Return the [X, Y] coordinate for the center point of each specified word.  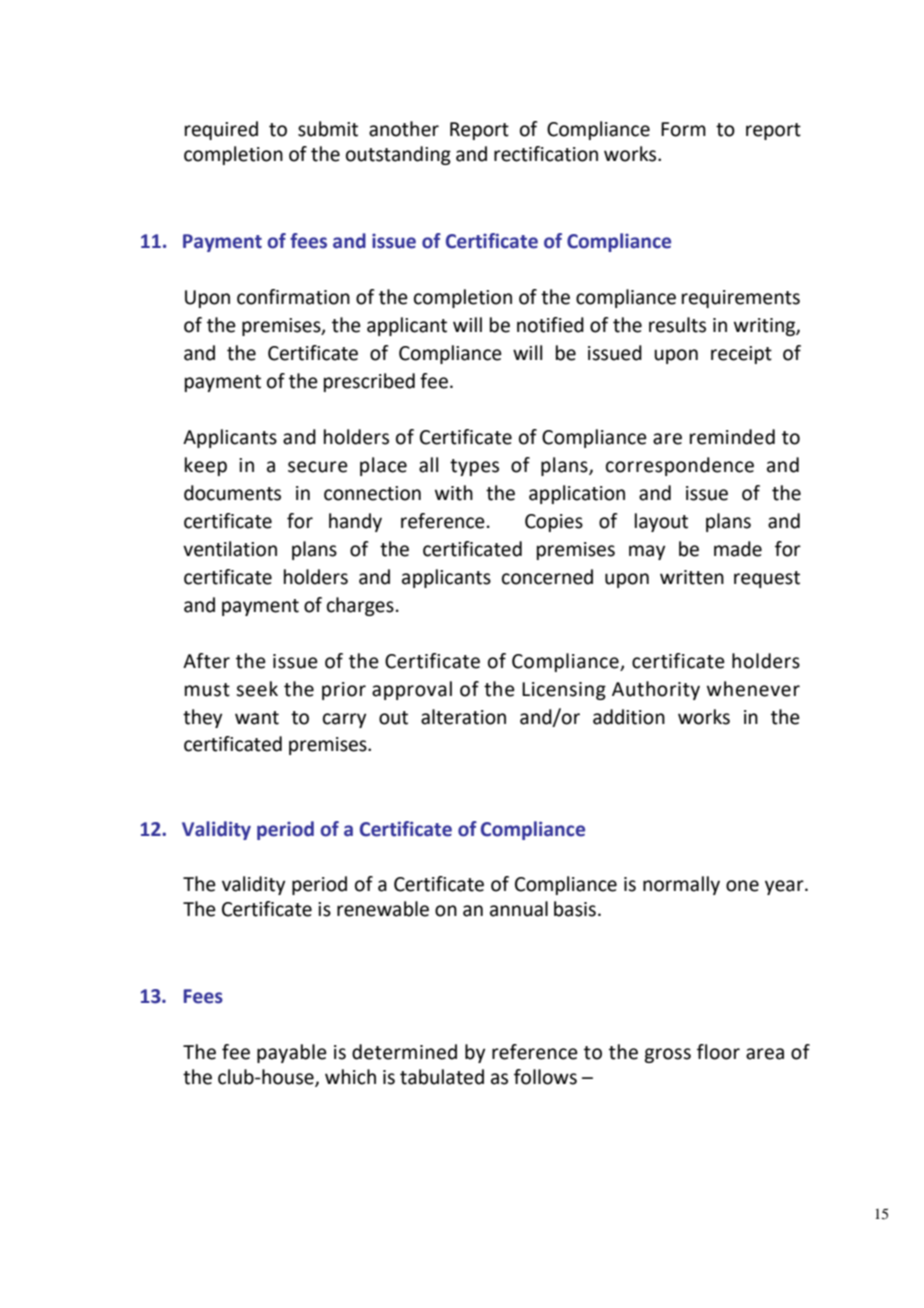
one [742, 886]
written [692, 577]
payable [292, 1053]
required [221, 130]
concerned [547, 577]
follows [545, 1077]
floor [718, 1052]
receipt [741, 355]
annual [519, 909]
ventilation [230, 549]
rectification [546, 154]
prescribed [369, 382]
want [257, 718]
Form [683, 129]
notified [550, 325]
